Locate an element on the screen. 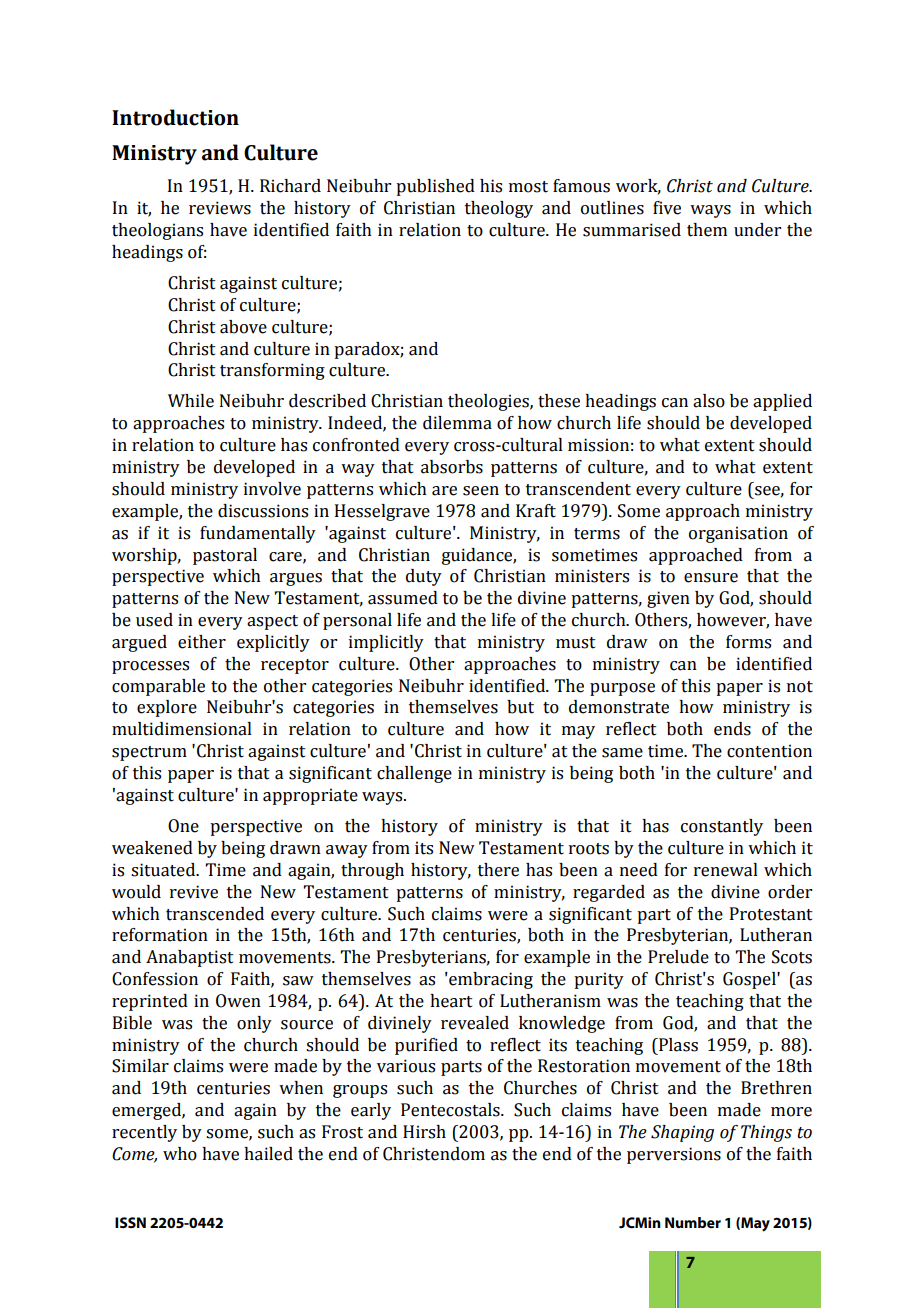 This screenshot has width=924, height=1308. also is located at coordinates (709, 401).
